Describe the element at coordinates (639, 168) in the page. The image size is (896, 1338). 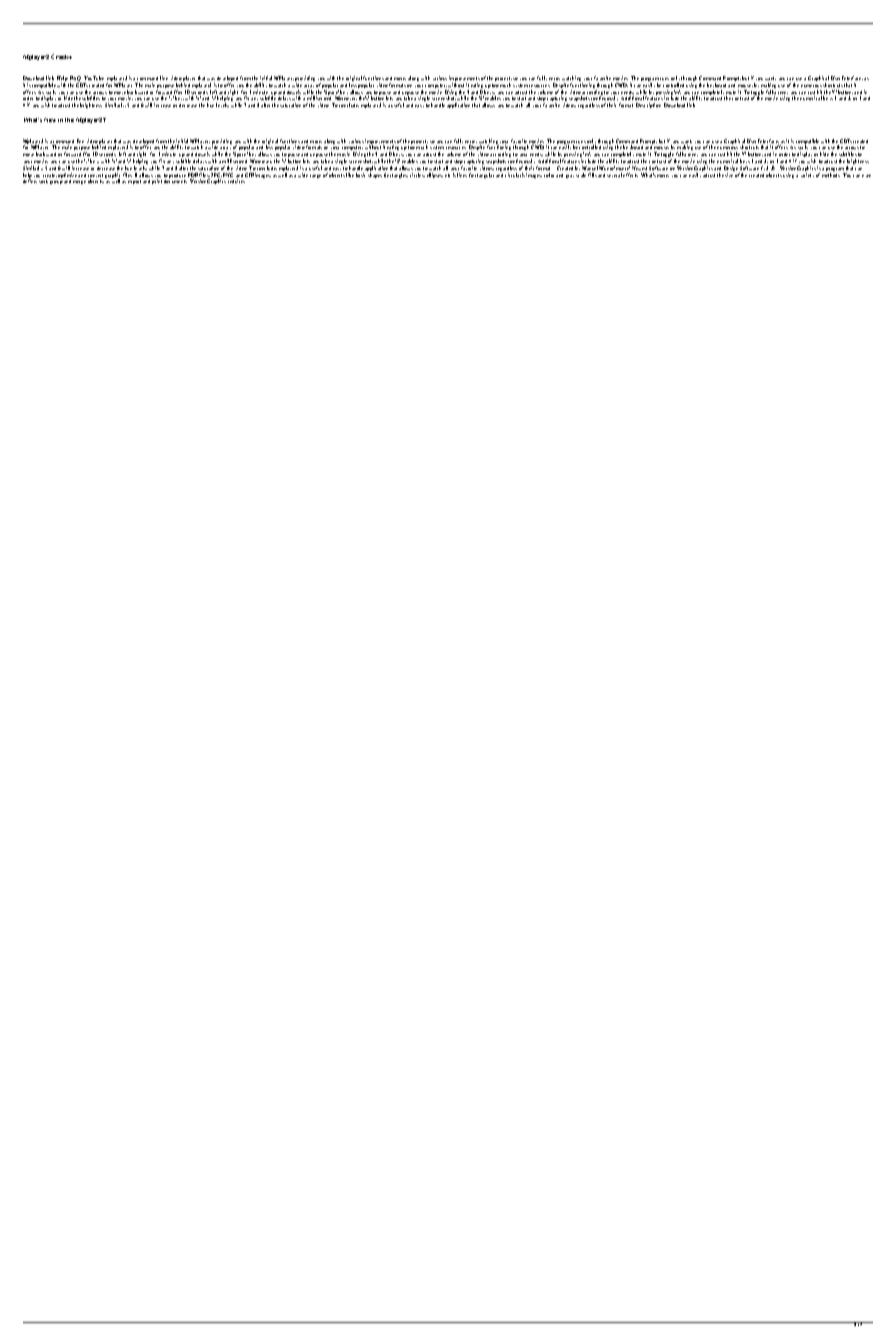
I see `Newest` at that location.
